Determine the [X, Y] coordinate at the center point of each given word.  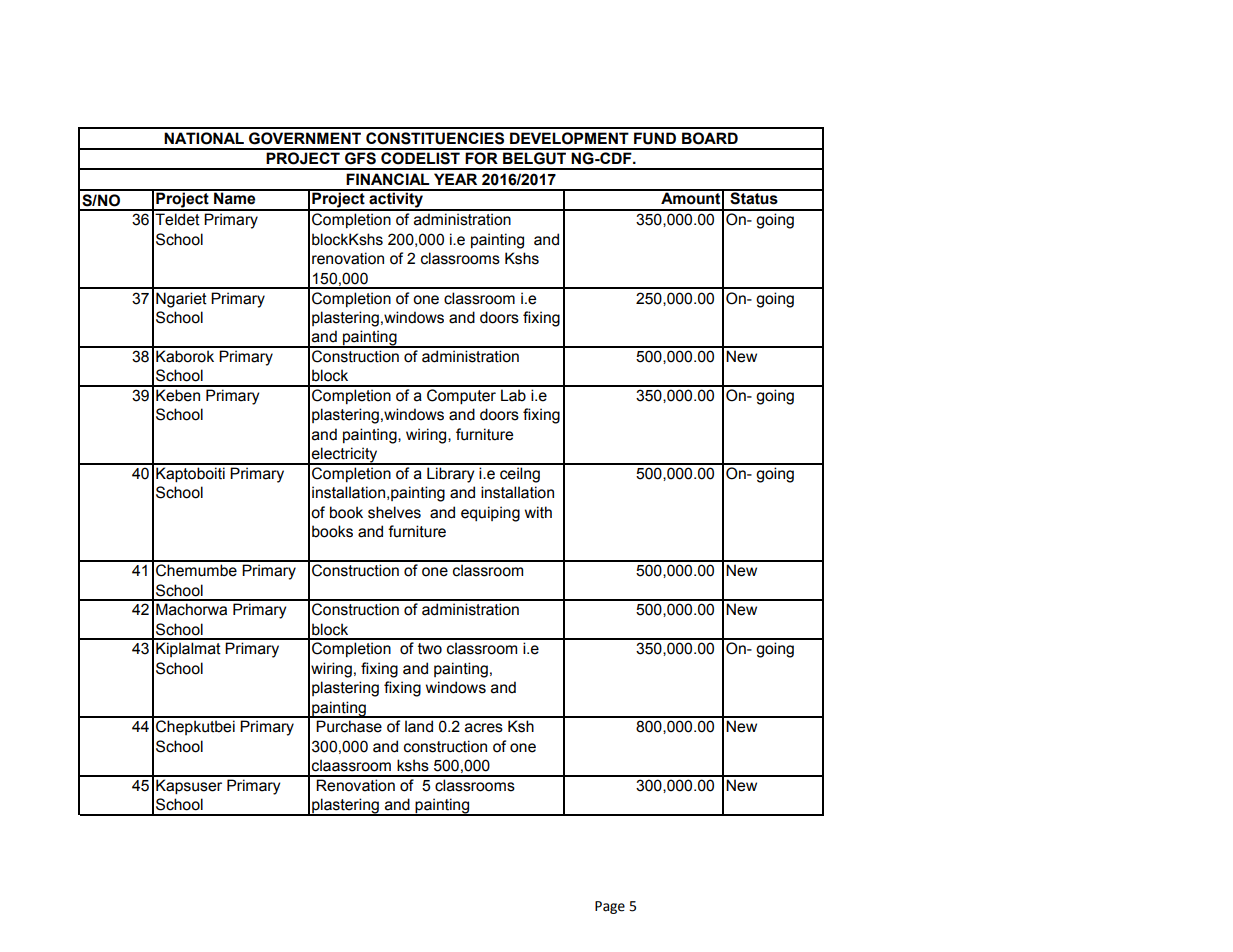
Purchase [349, 726]
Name [235, 197]
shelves [394, 512]
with [538, 512]
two [430, 649]
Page [610, 907]
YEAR [455, 179]
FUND [655, 138]
